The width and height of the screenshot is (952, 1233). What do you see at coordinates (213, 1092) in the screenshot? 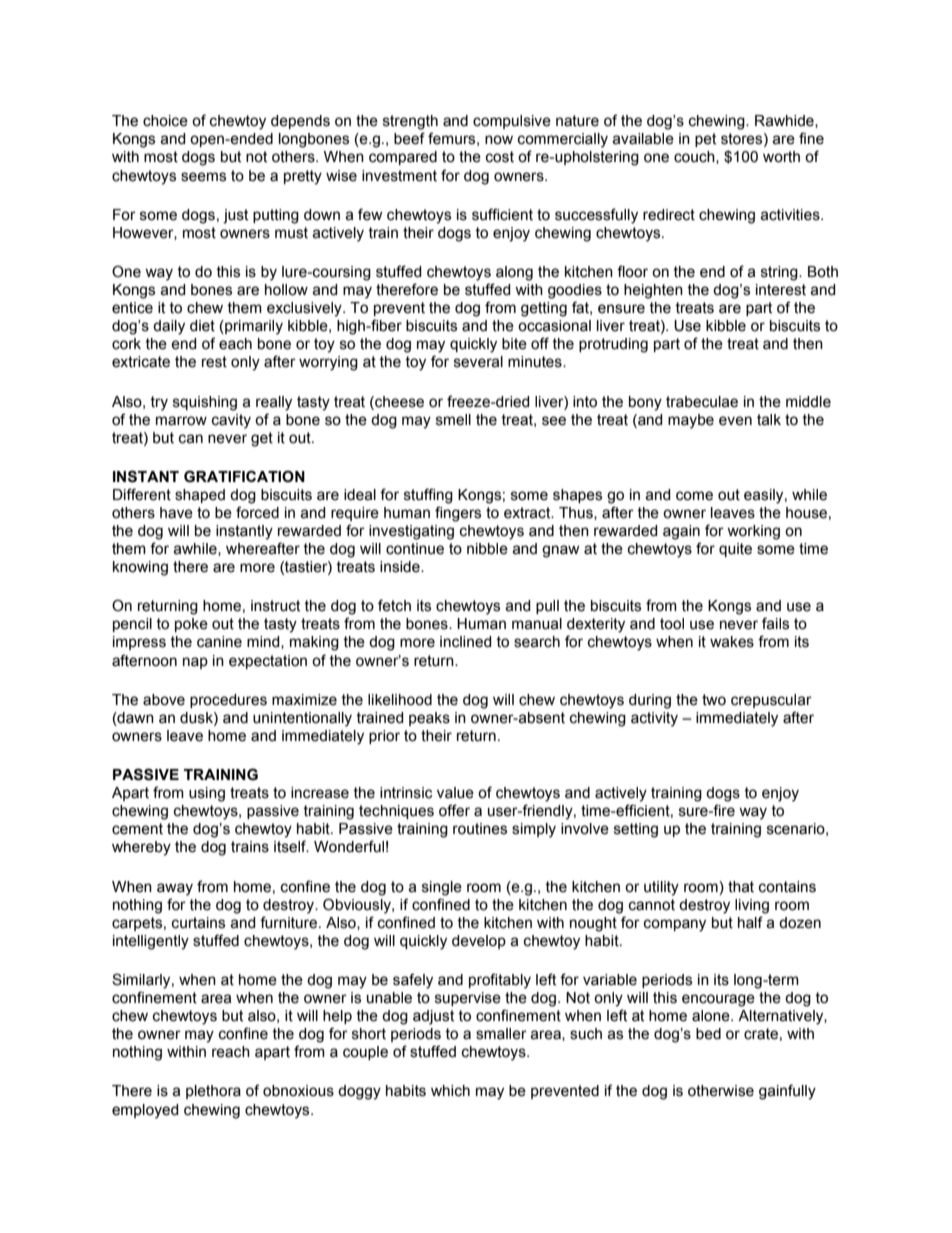
I see `plethora` at bounding box center [213, 1092].
